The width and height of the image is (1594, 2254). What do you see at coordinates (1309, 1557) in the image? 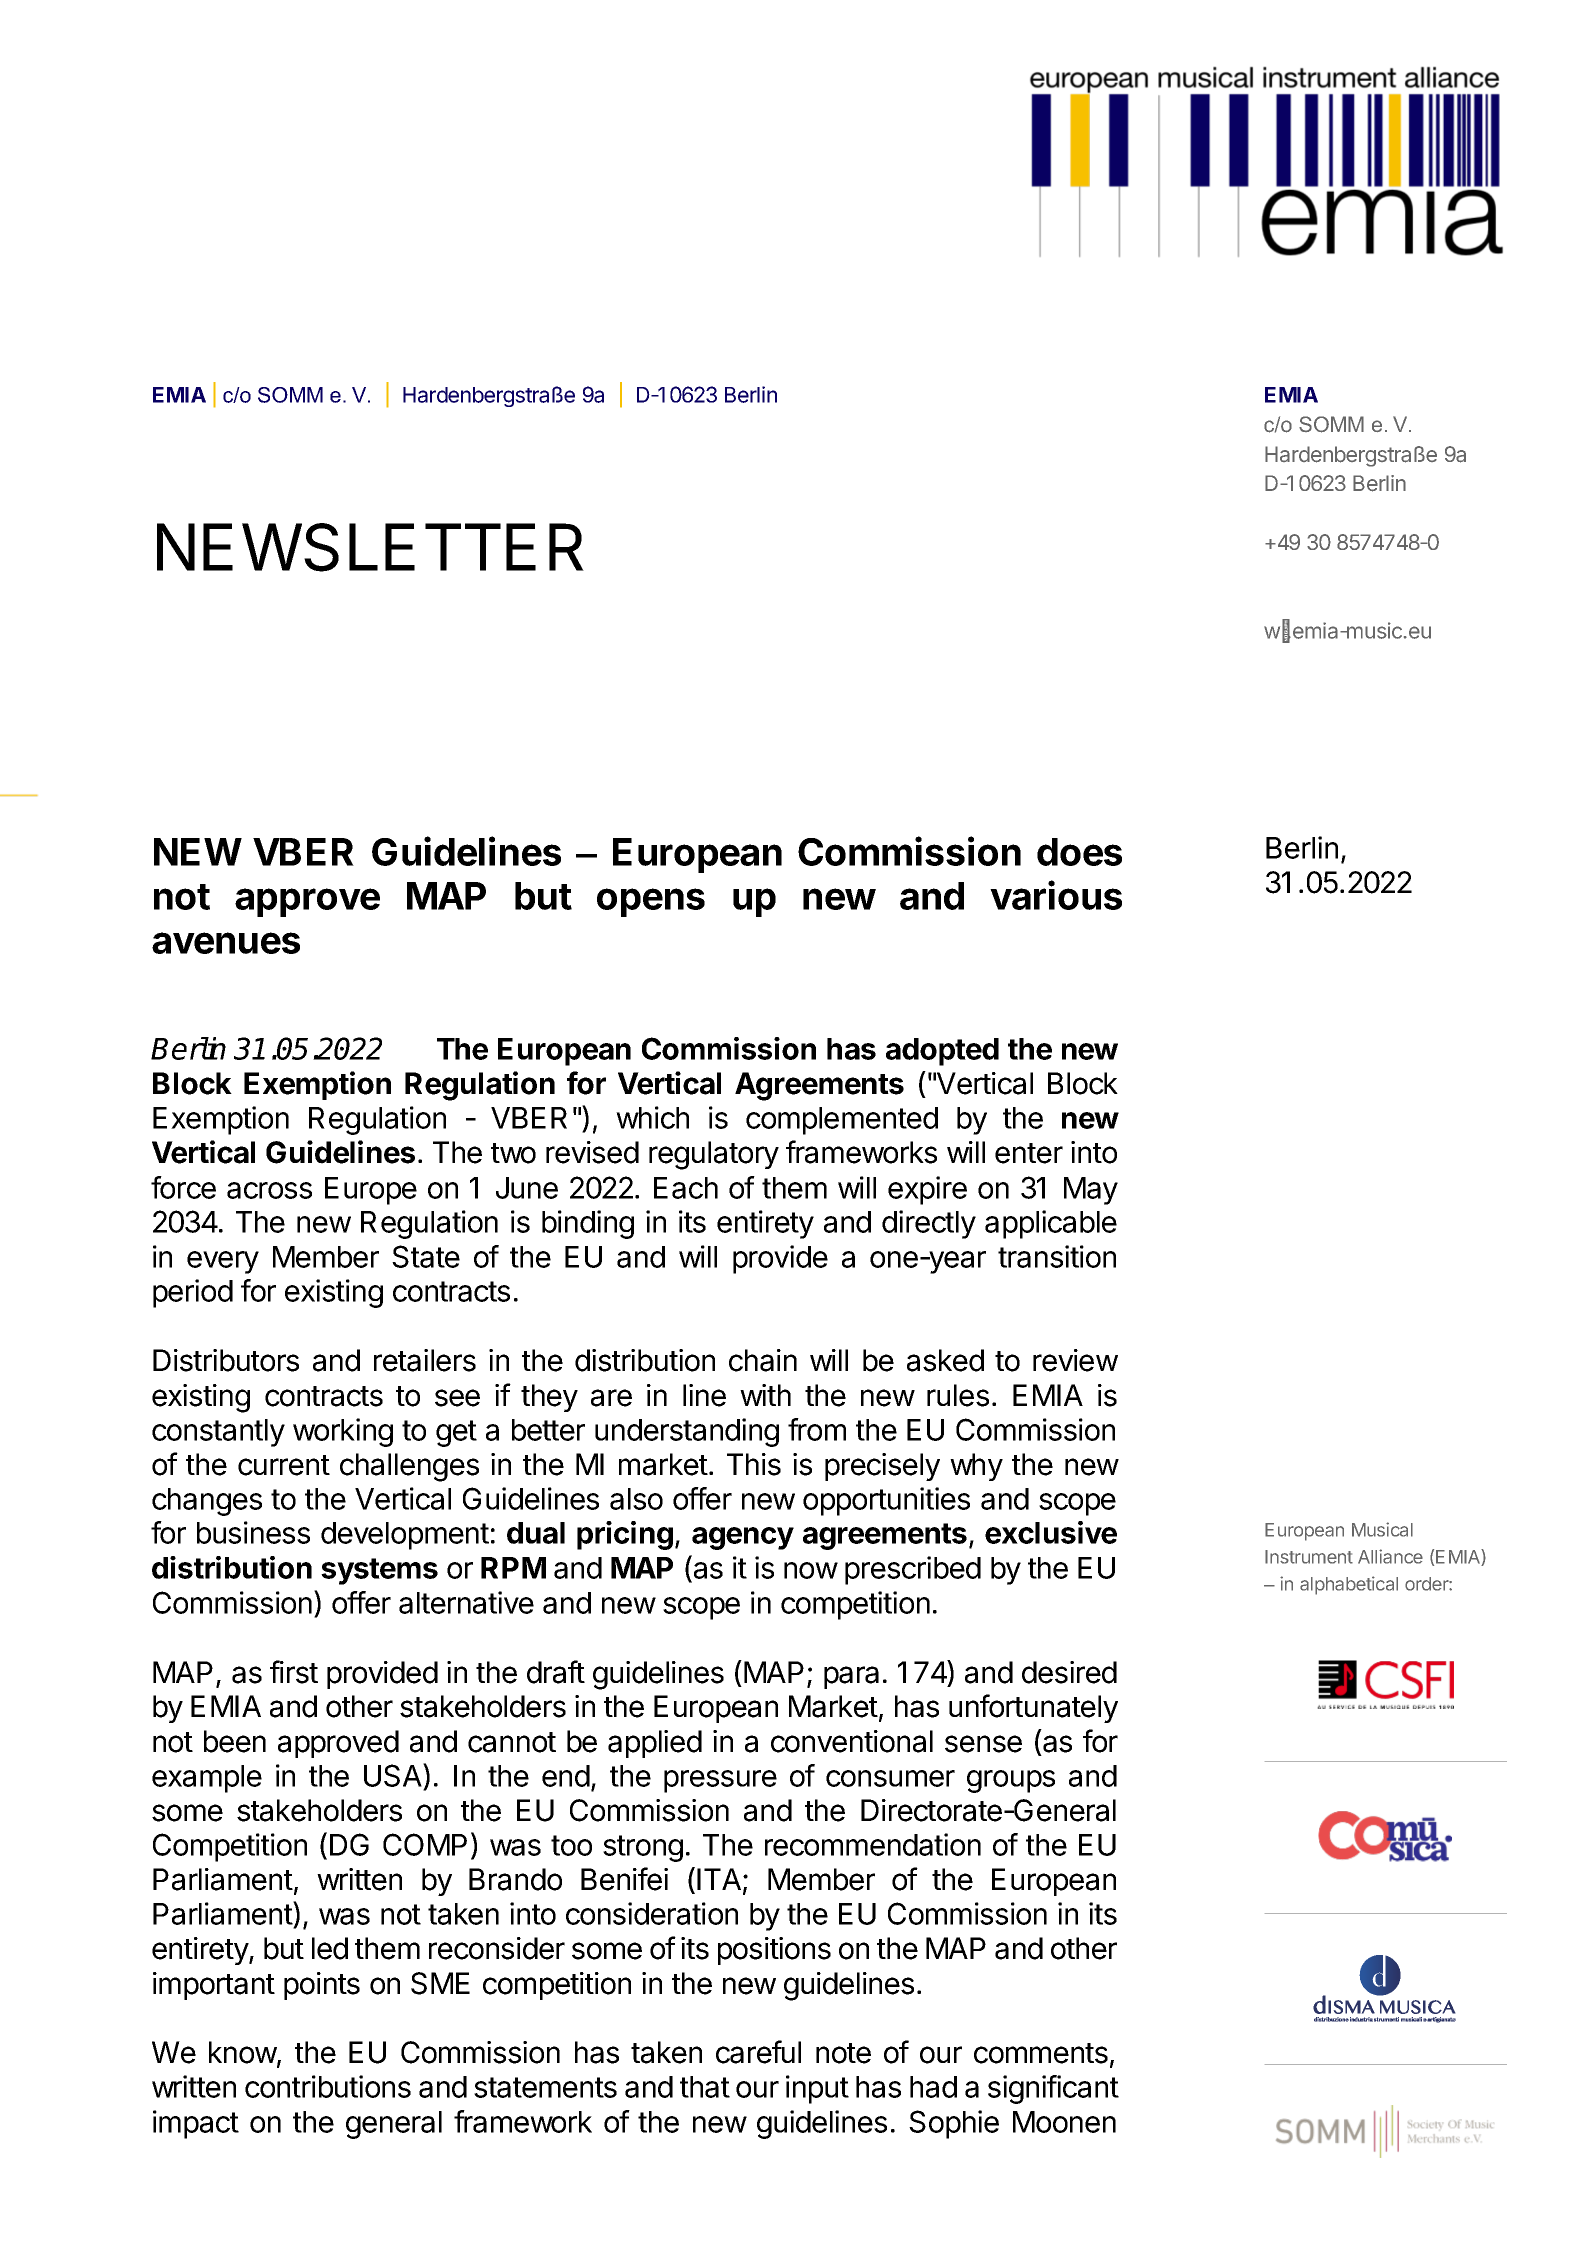
I see `Instrument` at bounding box center [1309, 1557].
